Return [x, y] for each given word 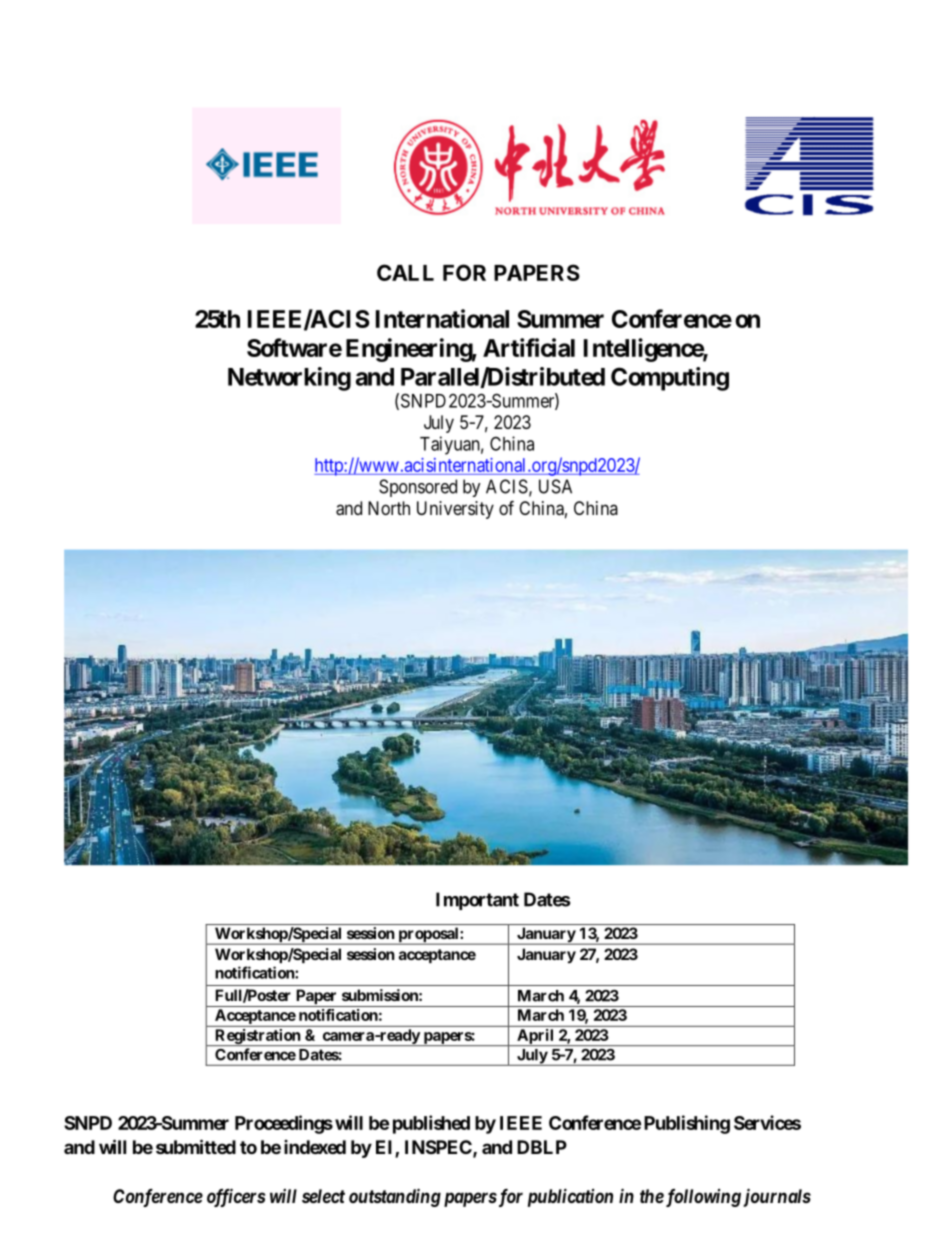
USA [555, 486]
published [431, 1124]
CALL [405, 272]
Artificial [529, 347]
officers [236, 1197]
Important [477, 901]
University [455, 510]
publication [570, 1197]
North [389, 508]
